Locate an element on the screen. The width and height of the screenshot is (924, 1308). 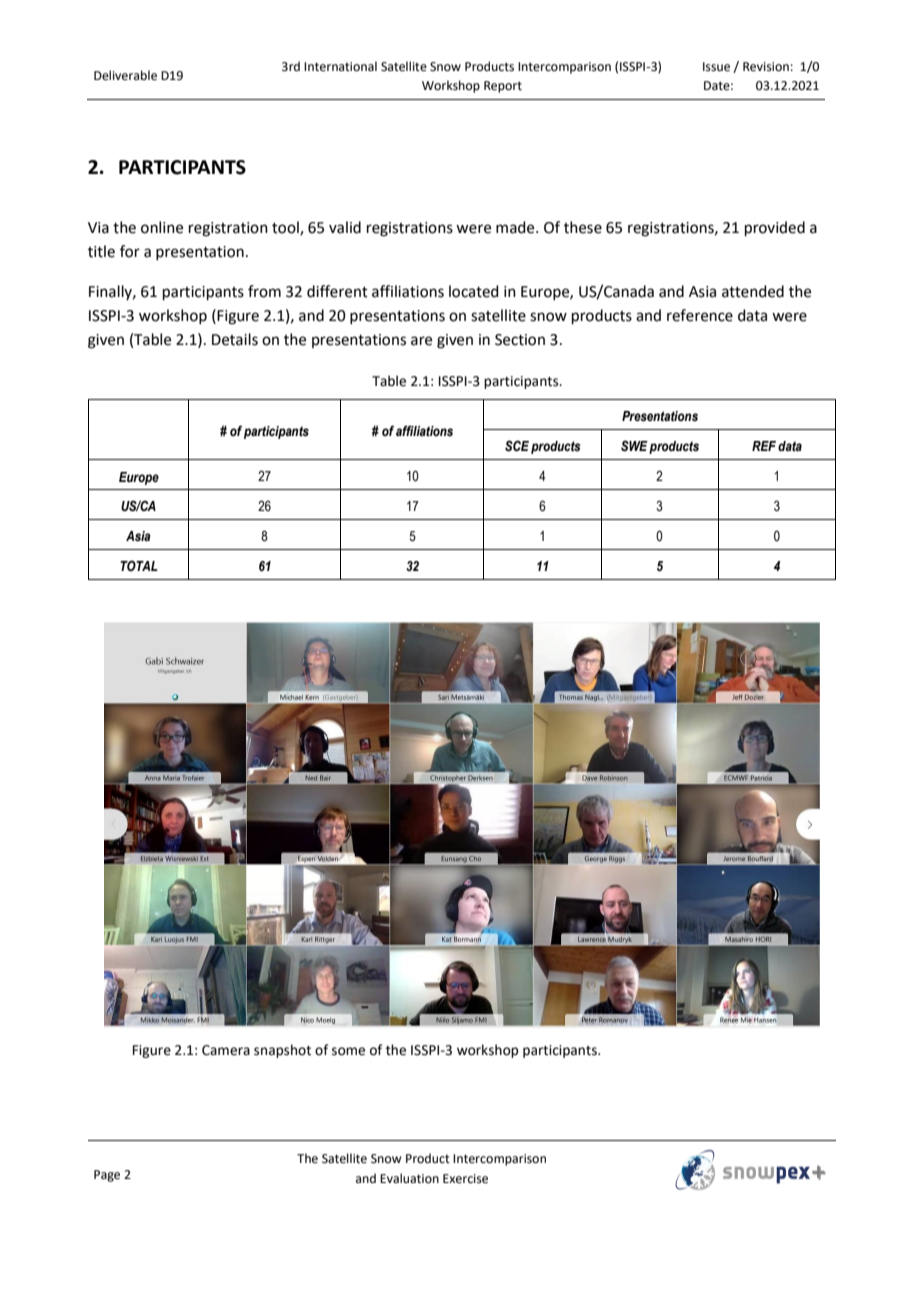
Camera is located at coordinates (226, 1050).
